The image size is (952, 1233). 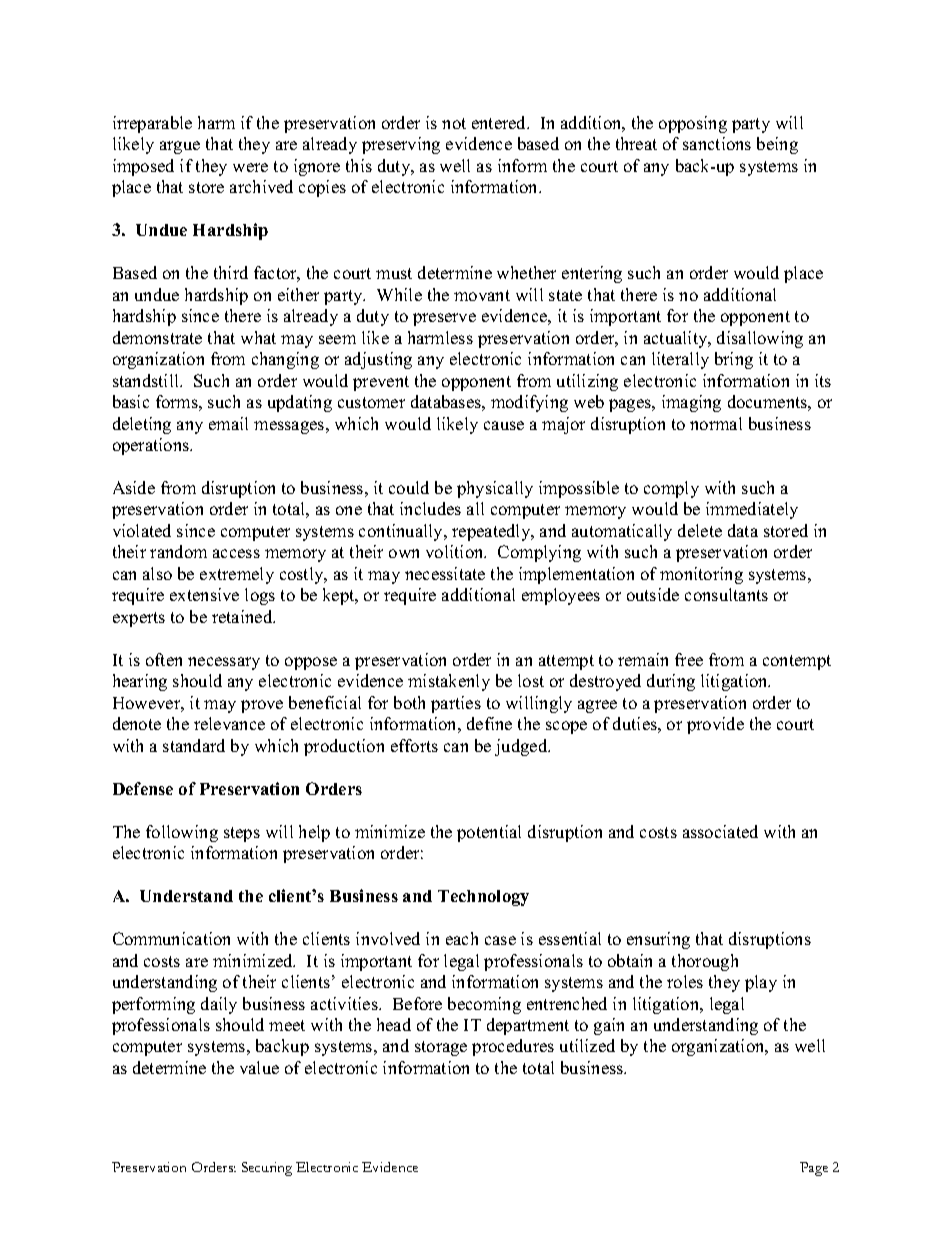 I want to click on sanctions, so click(x=717, y=143).
